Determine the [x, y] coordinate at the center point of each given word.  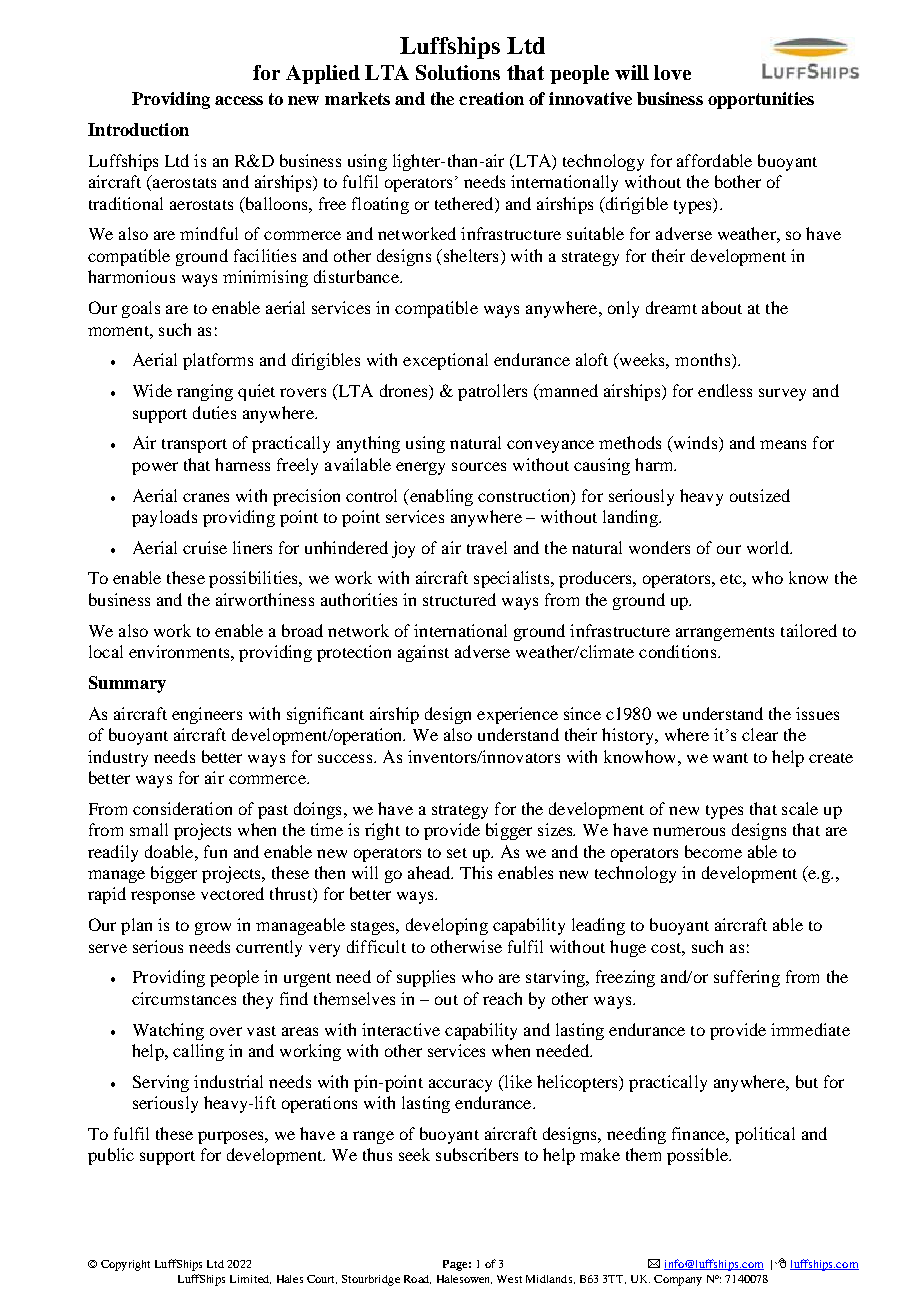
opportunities [761, 100]
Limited [250, 1279]
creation [491, 98]
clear [760, 734]
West [509, 1279]
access [239, 100]
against [423, 653]
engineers [207, 715]
